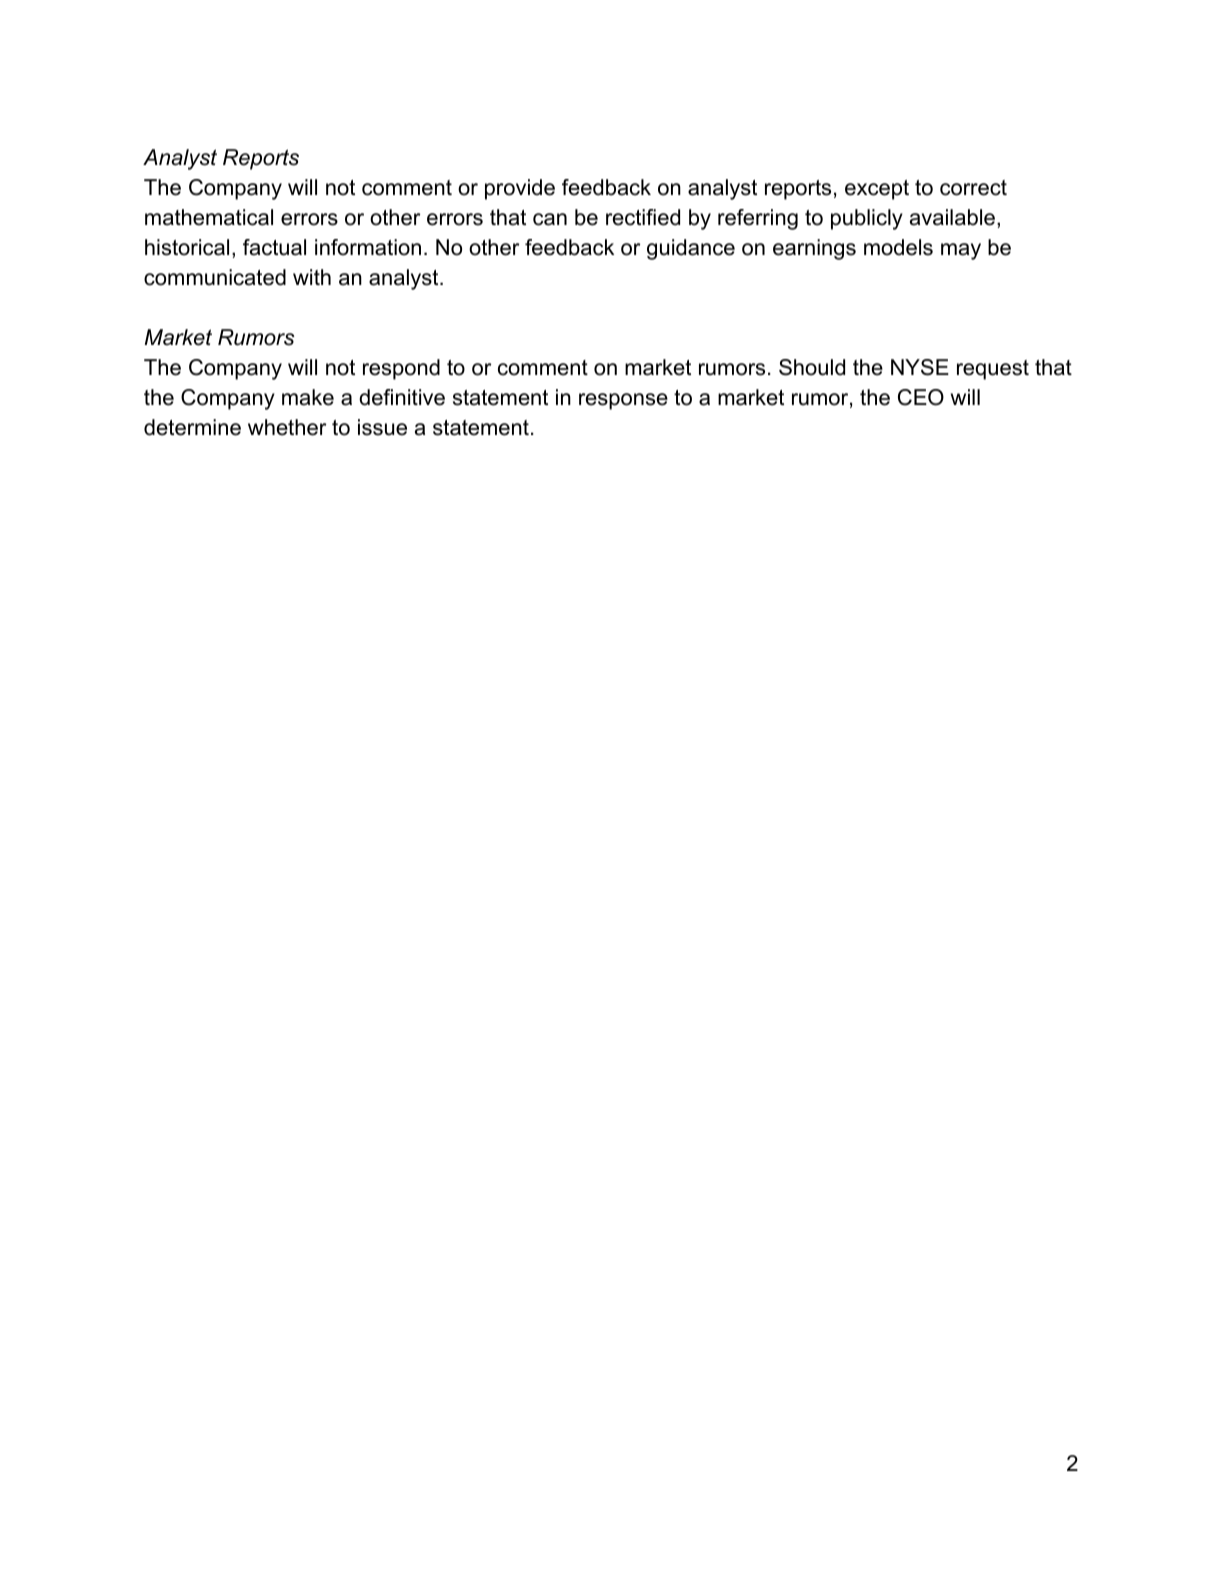 This document has width=1224, height=1584. Describe the element at coordinates (623, 401) in the document. I see `response` at that location.
